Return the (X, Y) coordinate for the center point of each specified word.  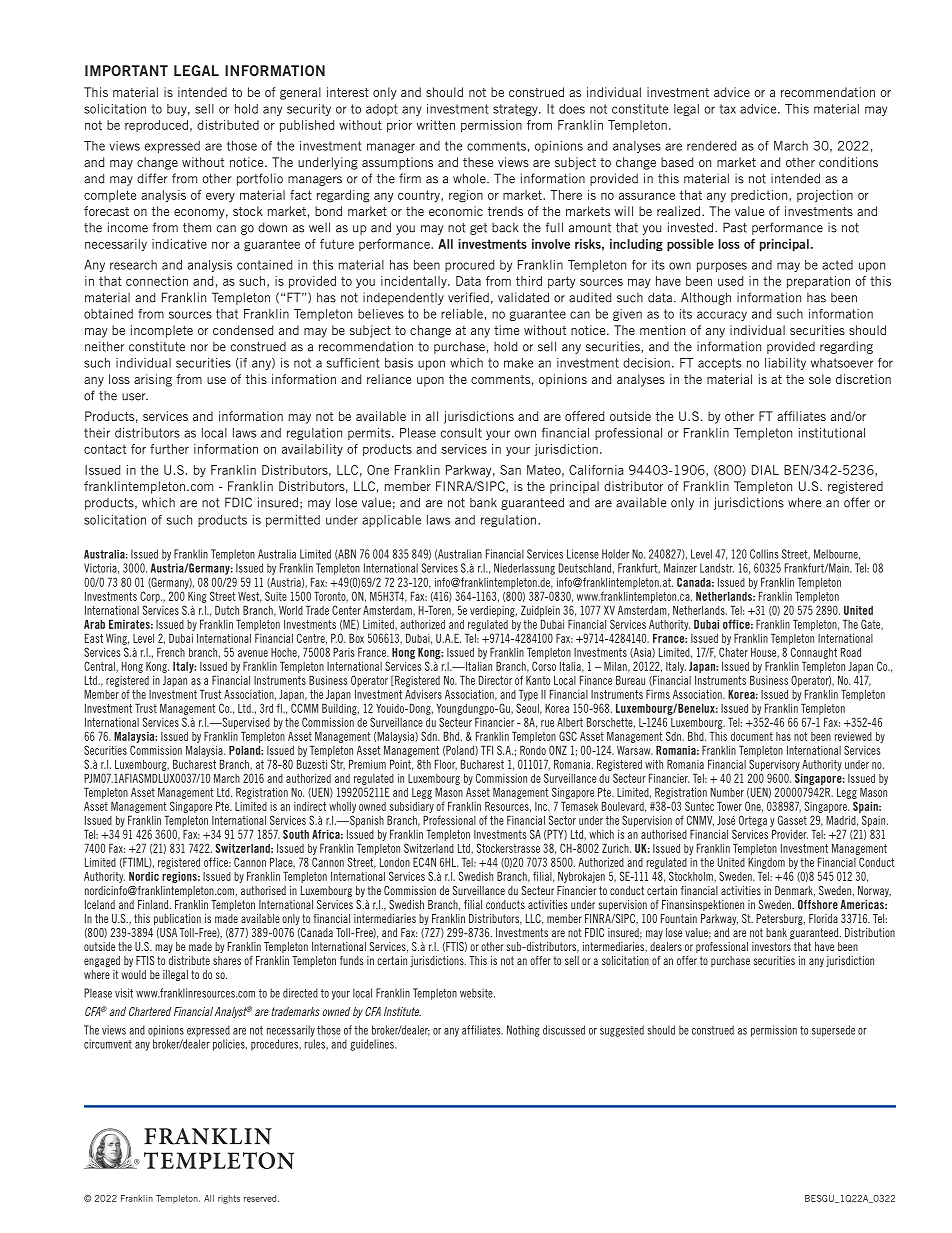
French (171, 652)
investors (771, 946)
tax (727, 109)
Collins (764, 554)
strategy (516, 110)
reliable (462, 314)
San (510, 470)
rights (229, 1199)
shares (227, 960)
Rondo (533, 750)
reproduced (156, 126)
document (752, 736)
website (477, 993)
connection (157, 281)
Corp (151, 597)
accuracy (722, 316)
